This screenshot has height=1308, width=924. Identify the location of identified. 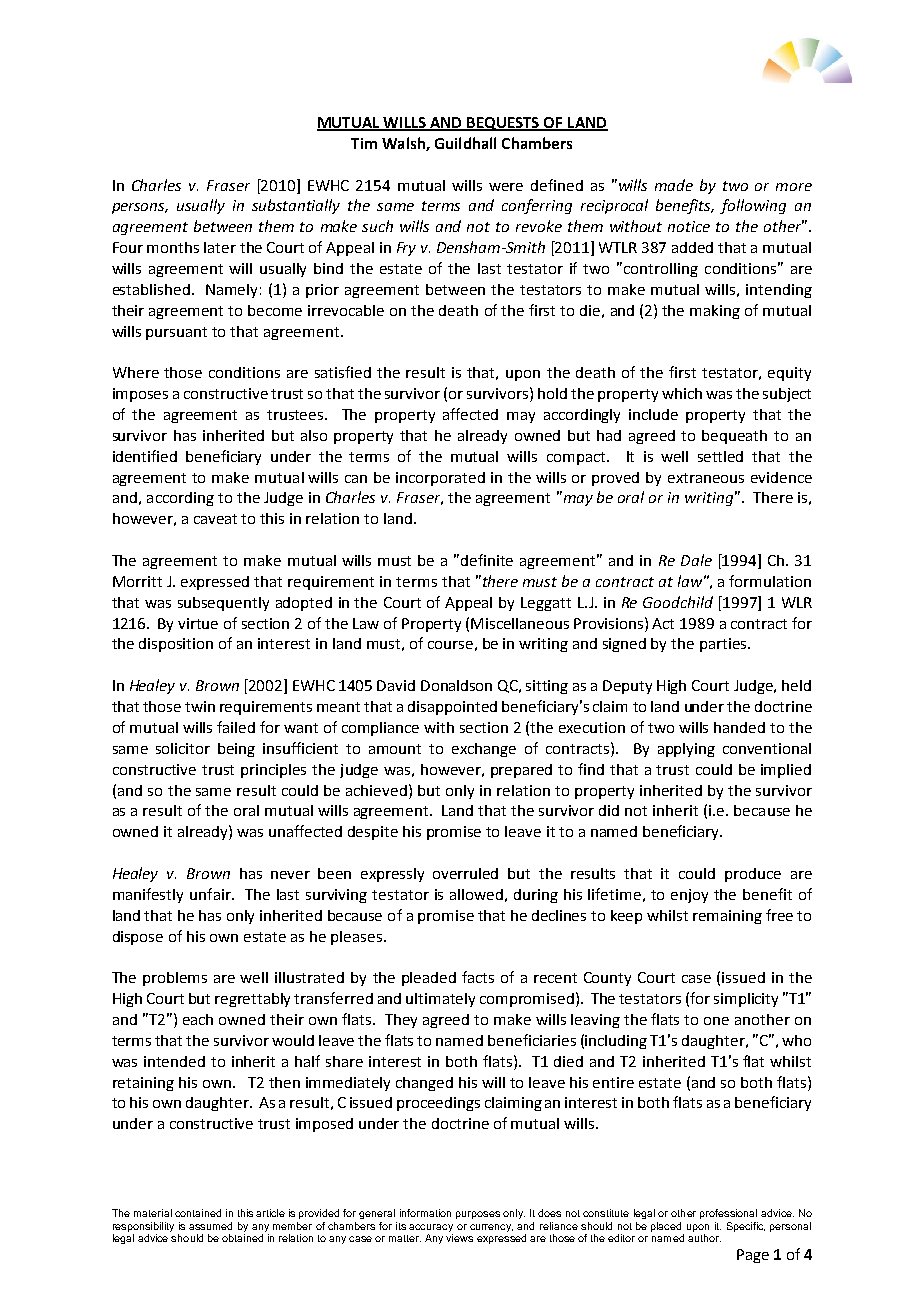
(145, 456).
